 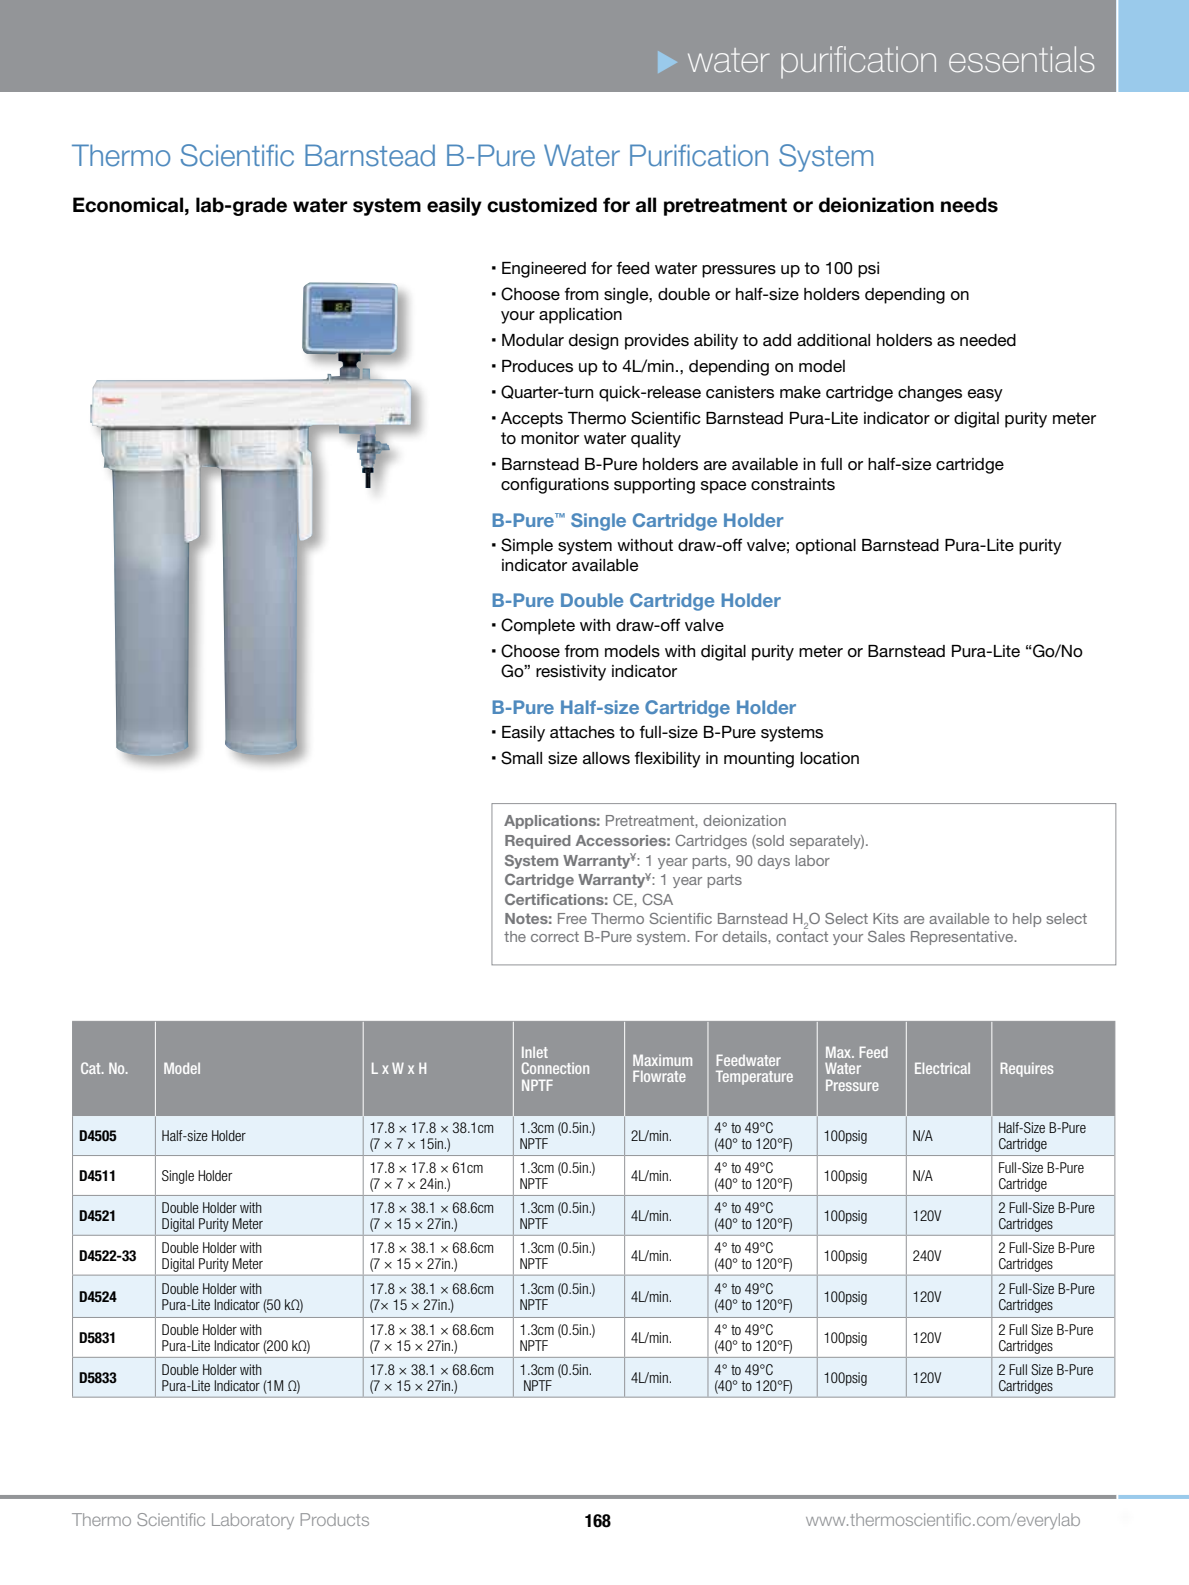 What do you see at coordinates (668, 759) in the document?
I see `flexibility` at bounding box center [668, 759].
